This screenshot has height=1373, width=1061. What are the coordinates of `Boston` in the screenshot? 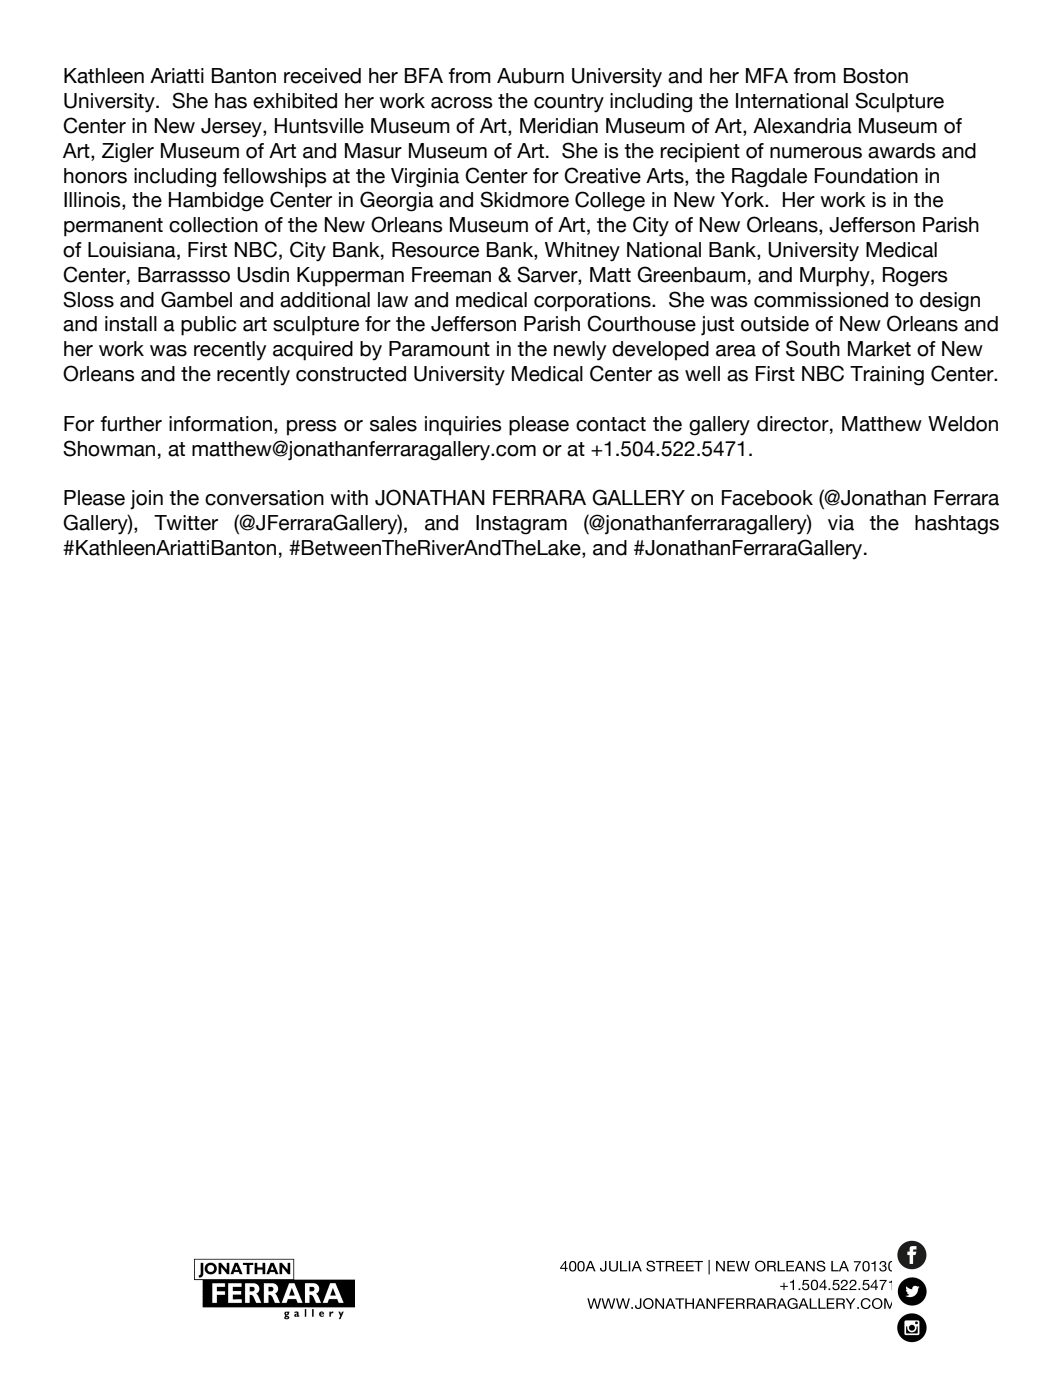 It's located at (876, 76).
